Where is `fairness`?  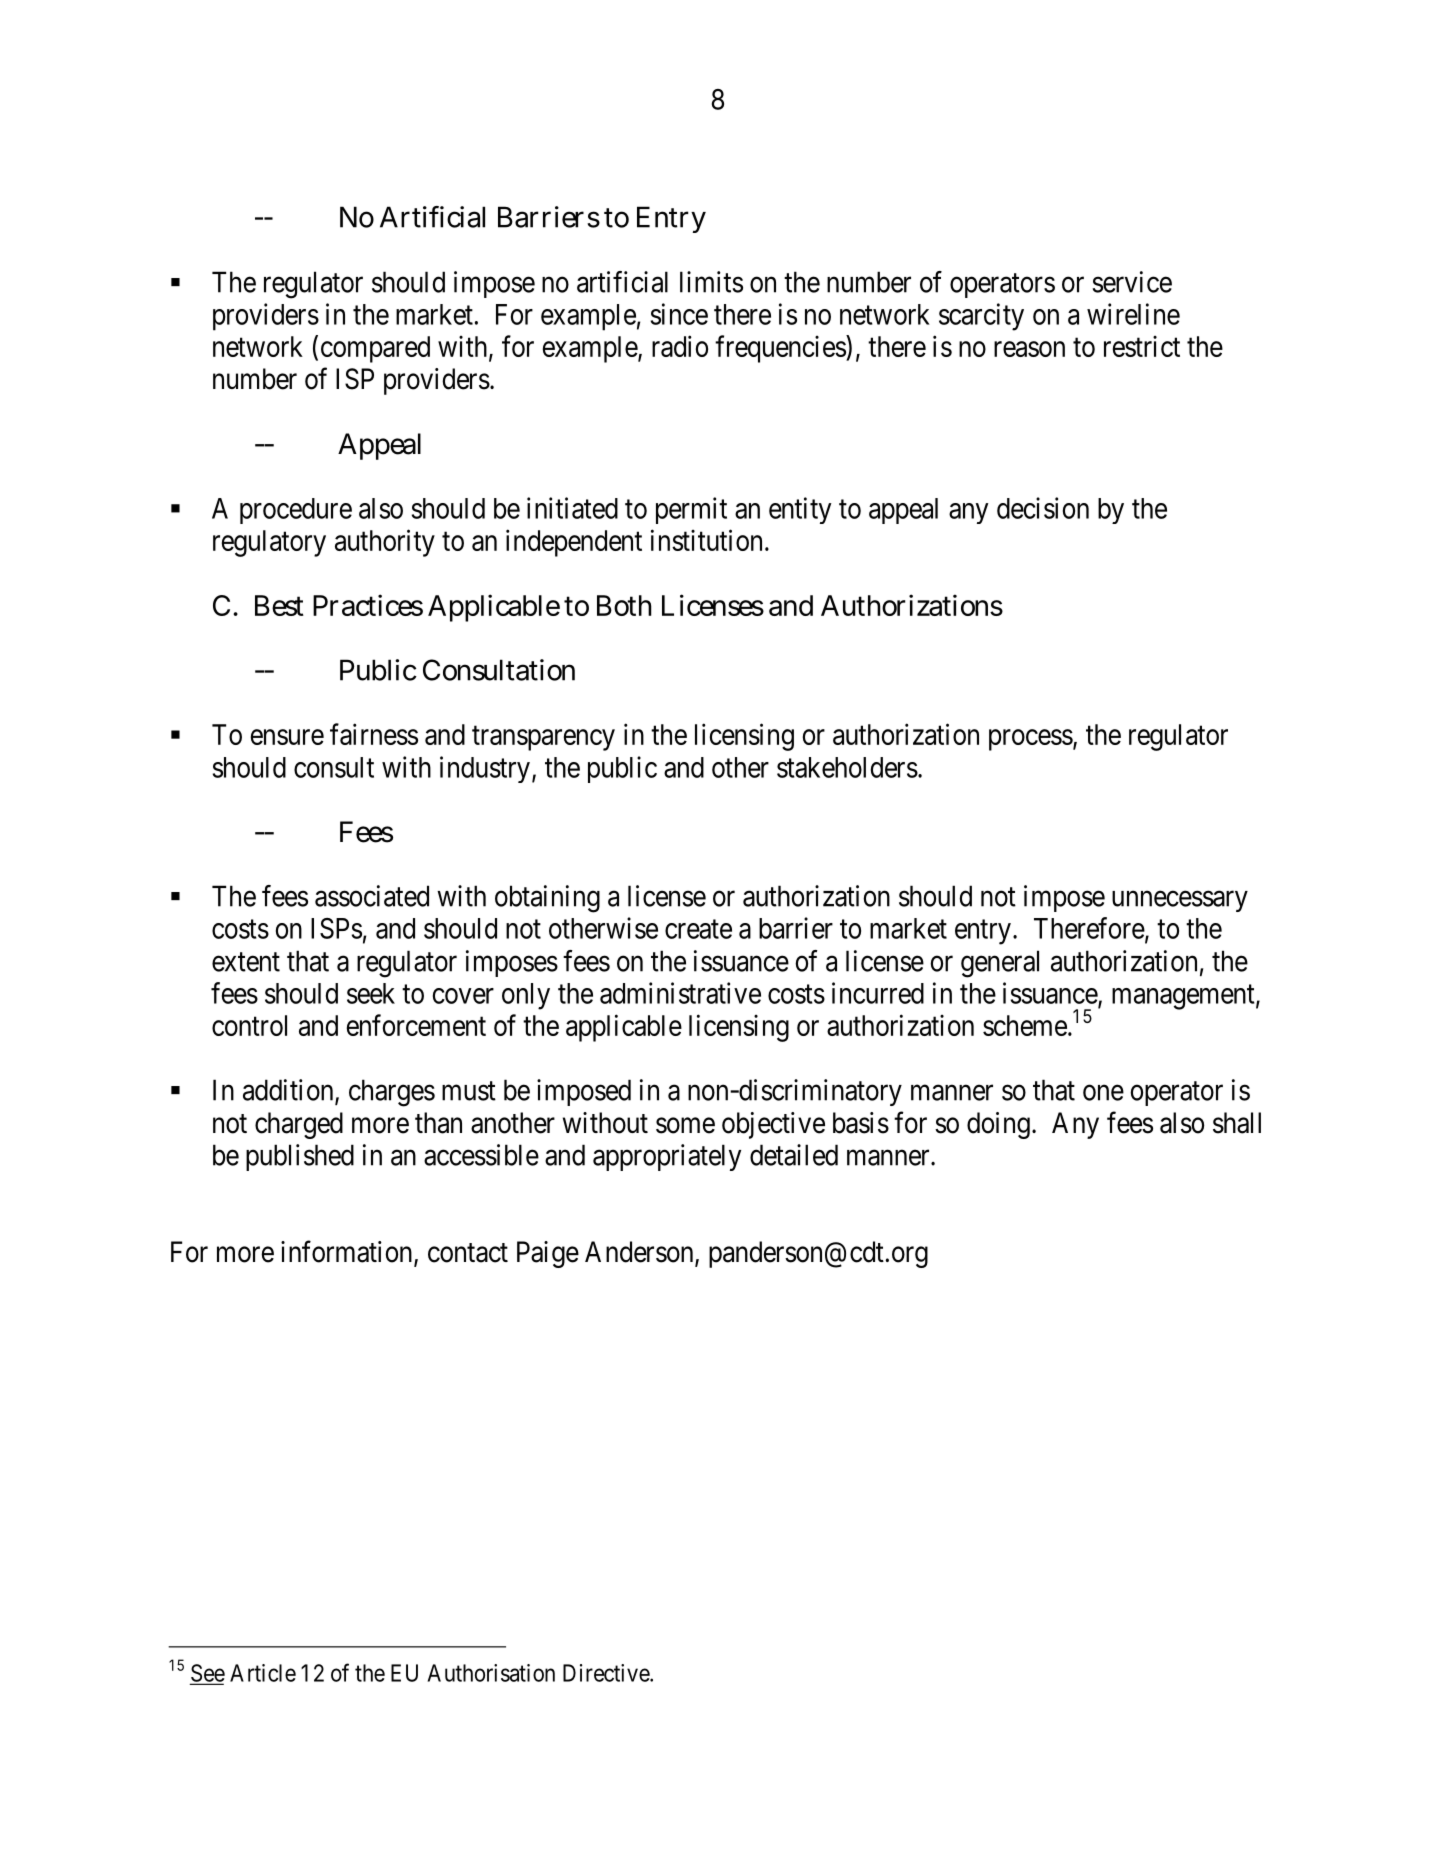
fairness is located at coordinates (374, 734).
